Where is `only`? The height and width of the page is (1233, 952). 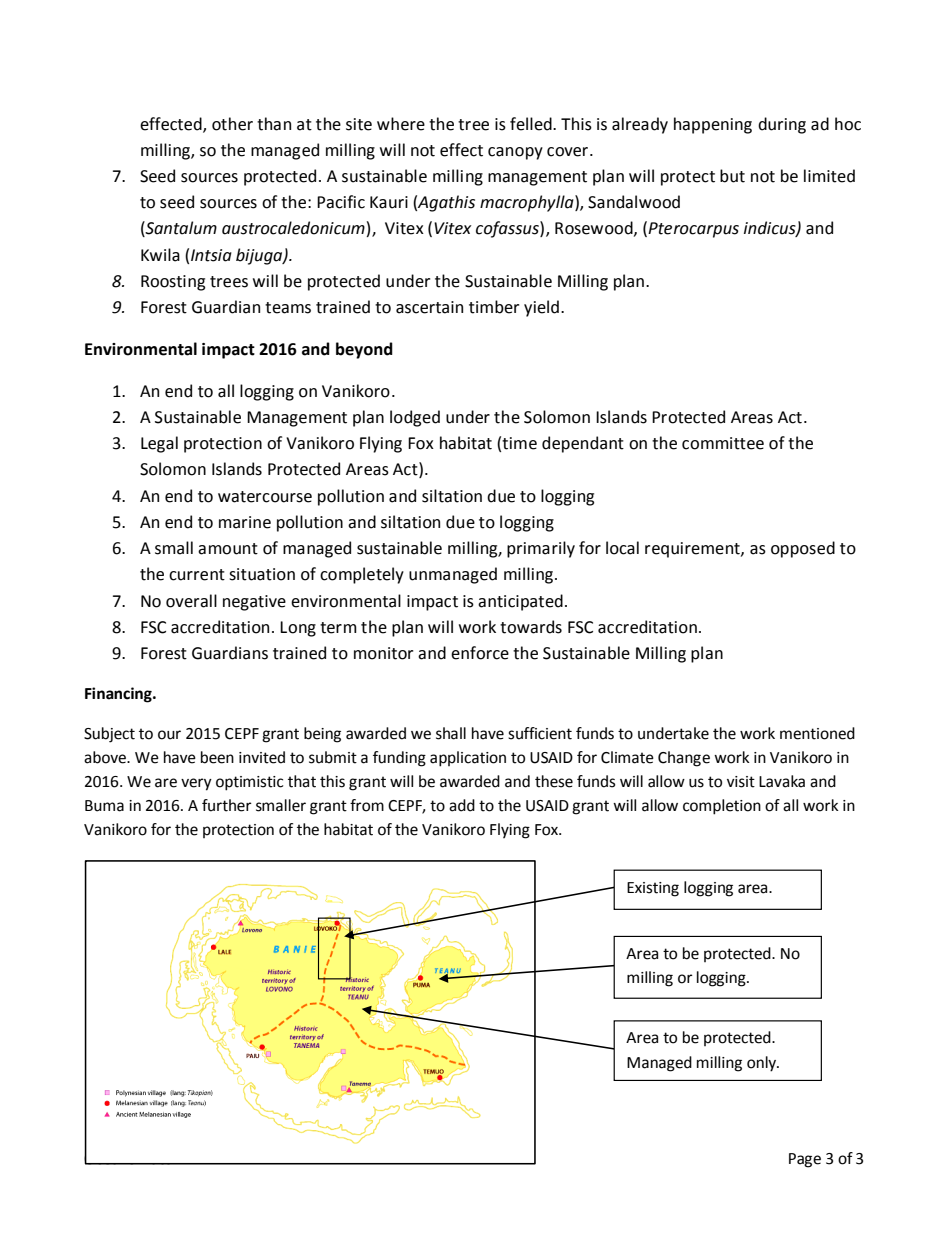
only is located at coordinates (763, 1064).
